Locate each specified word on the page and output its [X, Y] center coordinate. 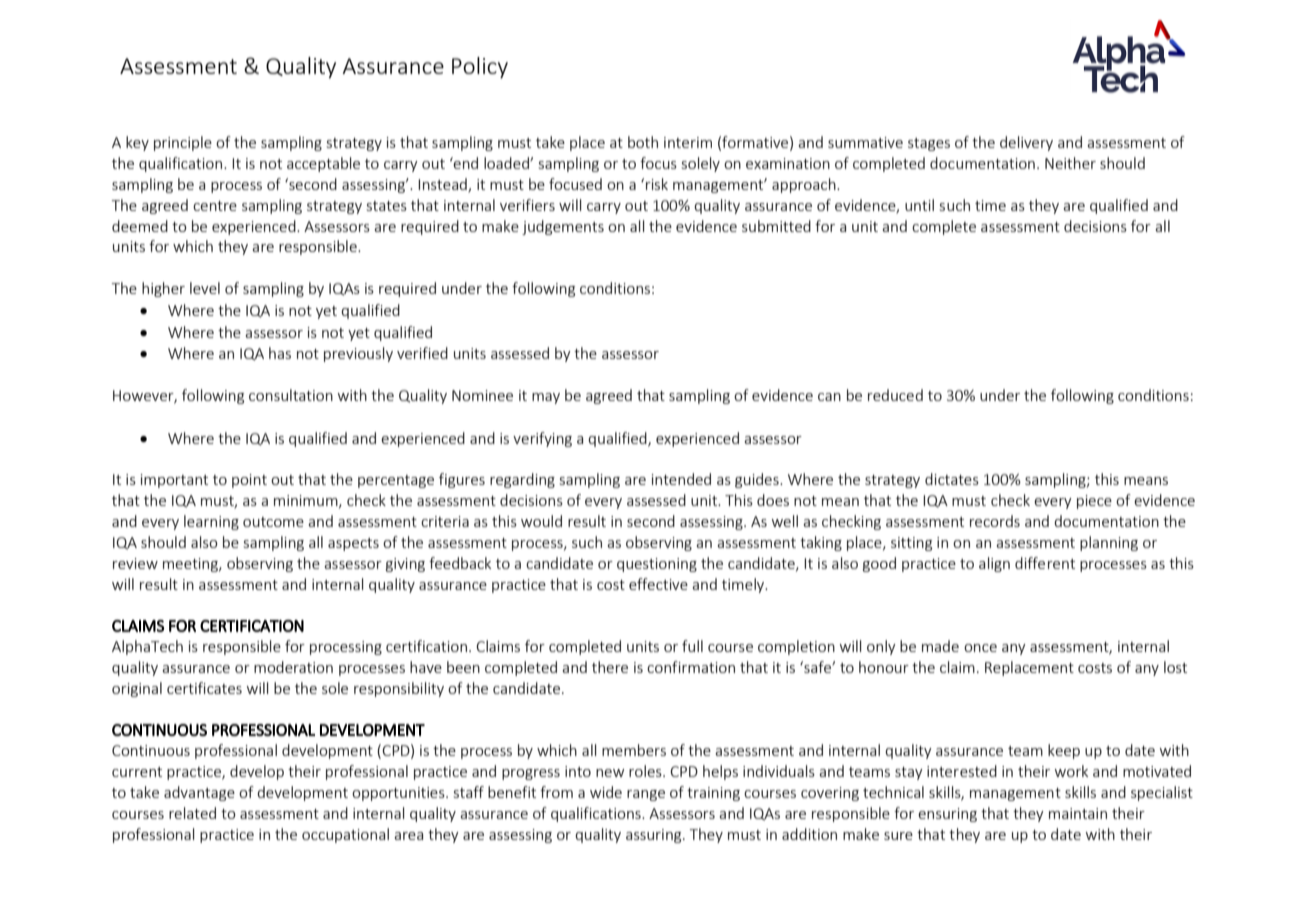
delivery [1026, 143]
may [546, 398]
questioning [657, 565]
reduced [895, 395]
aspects [353, 544]
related [192, 813]
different [1045, 563]
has [280, 353]
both [643, 142]
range [646, 795]
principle [183, 143]
